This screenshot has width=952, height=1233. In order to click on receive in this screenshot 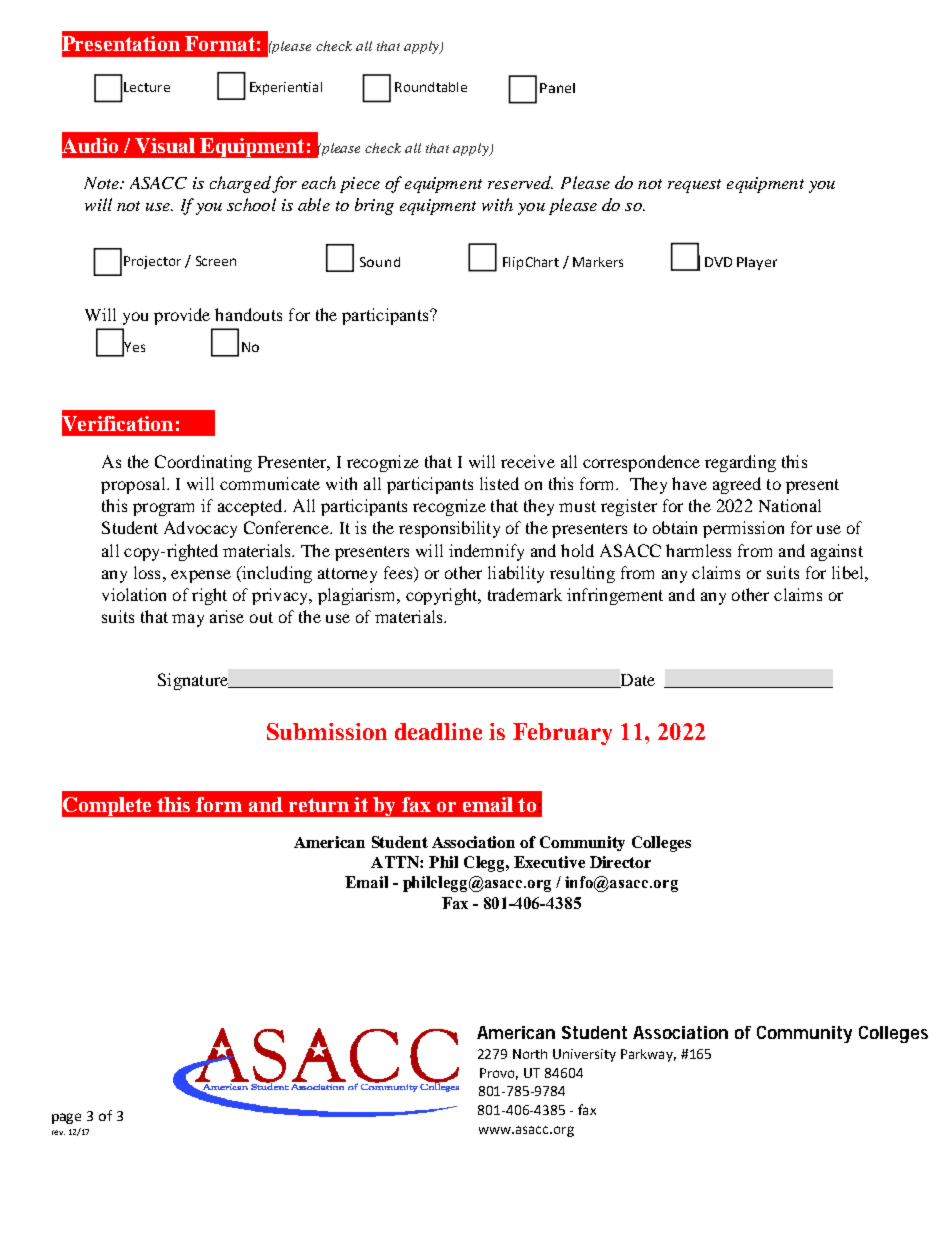, I will do `click(528, 461)`.
